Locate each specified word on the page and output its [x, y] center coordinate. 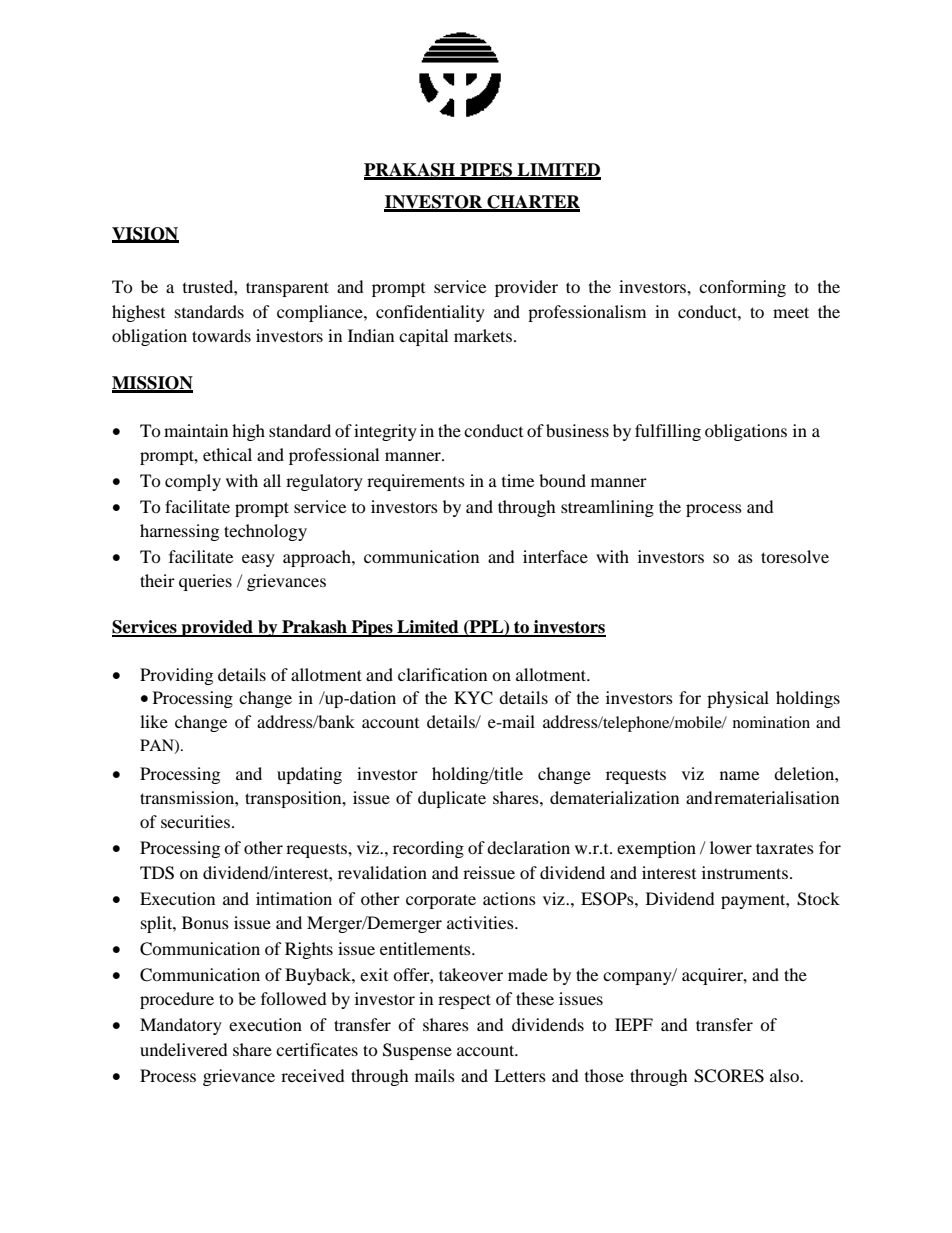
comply [193, 482]
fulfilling [668, 432]
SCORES [729, 1076]
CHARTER [532, 203]
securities [195, 821]
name [739, 775]
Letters [520, 1075]
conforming [742, 288]
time [518, 480]
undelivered [184, 1049]
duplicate [452, 799]
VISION [145, 235]
